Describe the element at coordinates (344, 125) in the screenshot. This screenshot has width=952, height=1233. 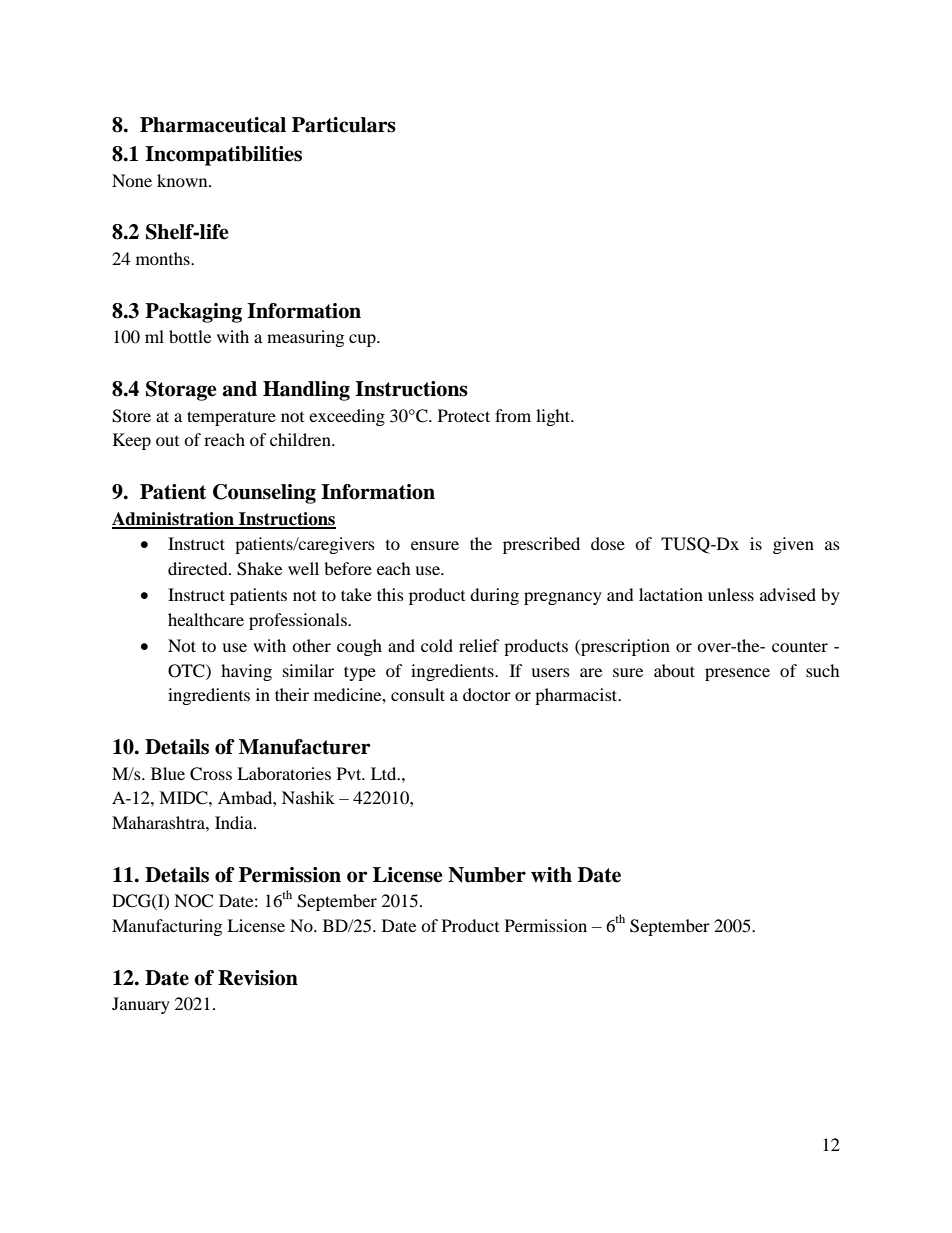
I see `Particulars` at that location.
